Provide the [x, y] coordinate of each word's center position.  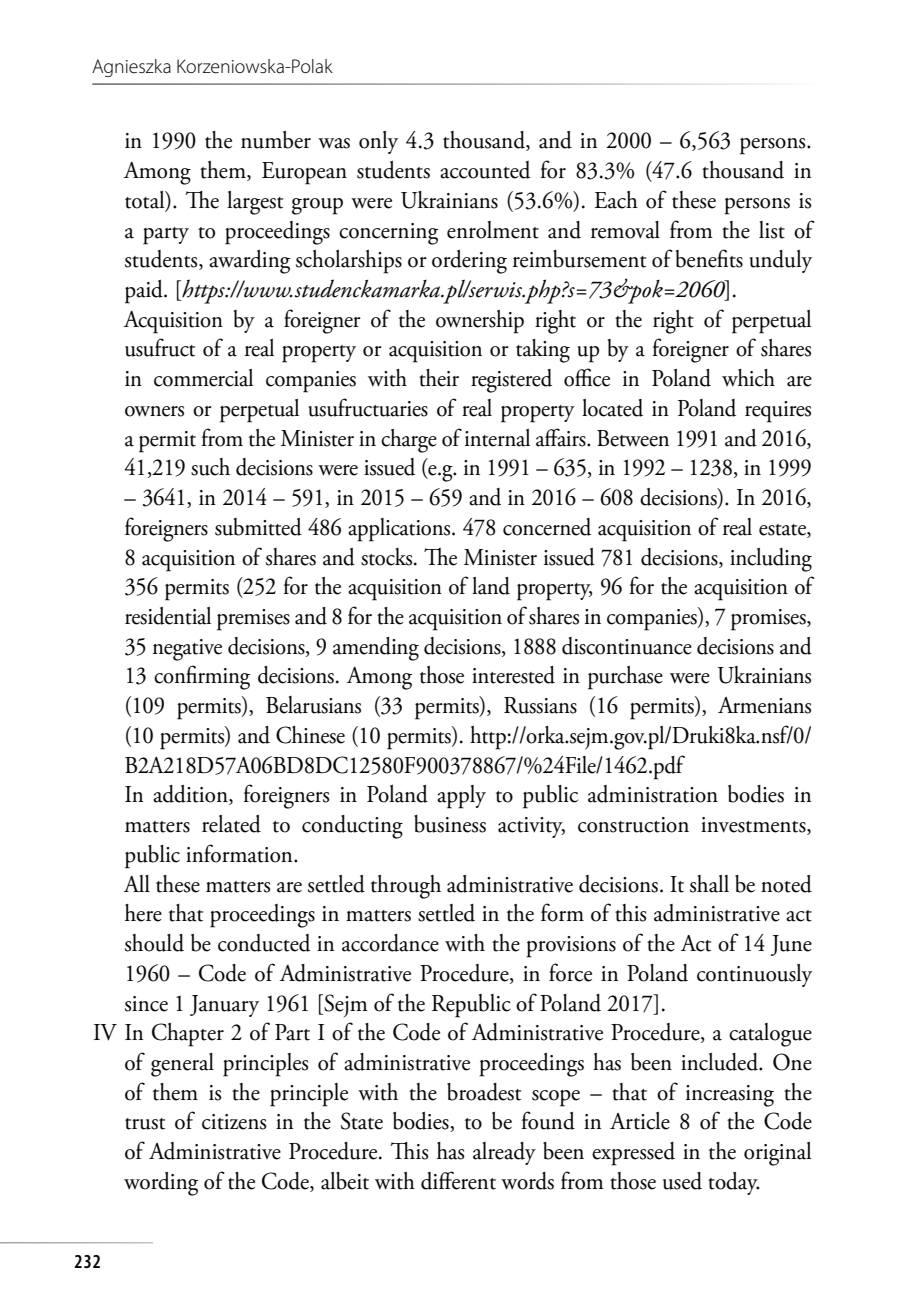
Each [616, 200]
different [458, 1180]
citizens [234, 1122]
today [733, 1183]
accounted [485, 170]
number [276, 140]
